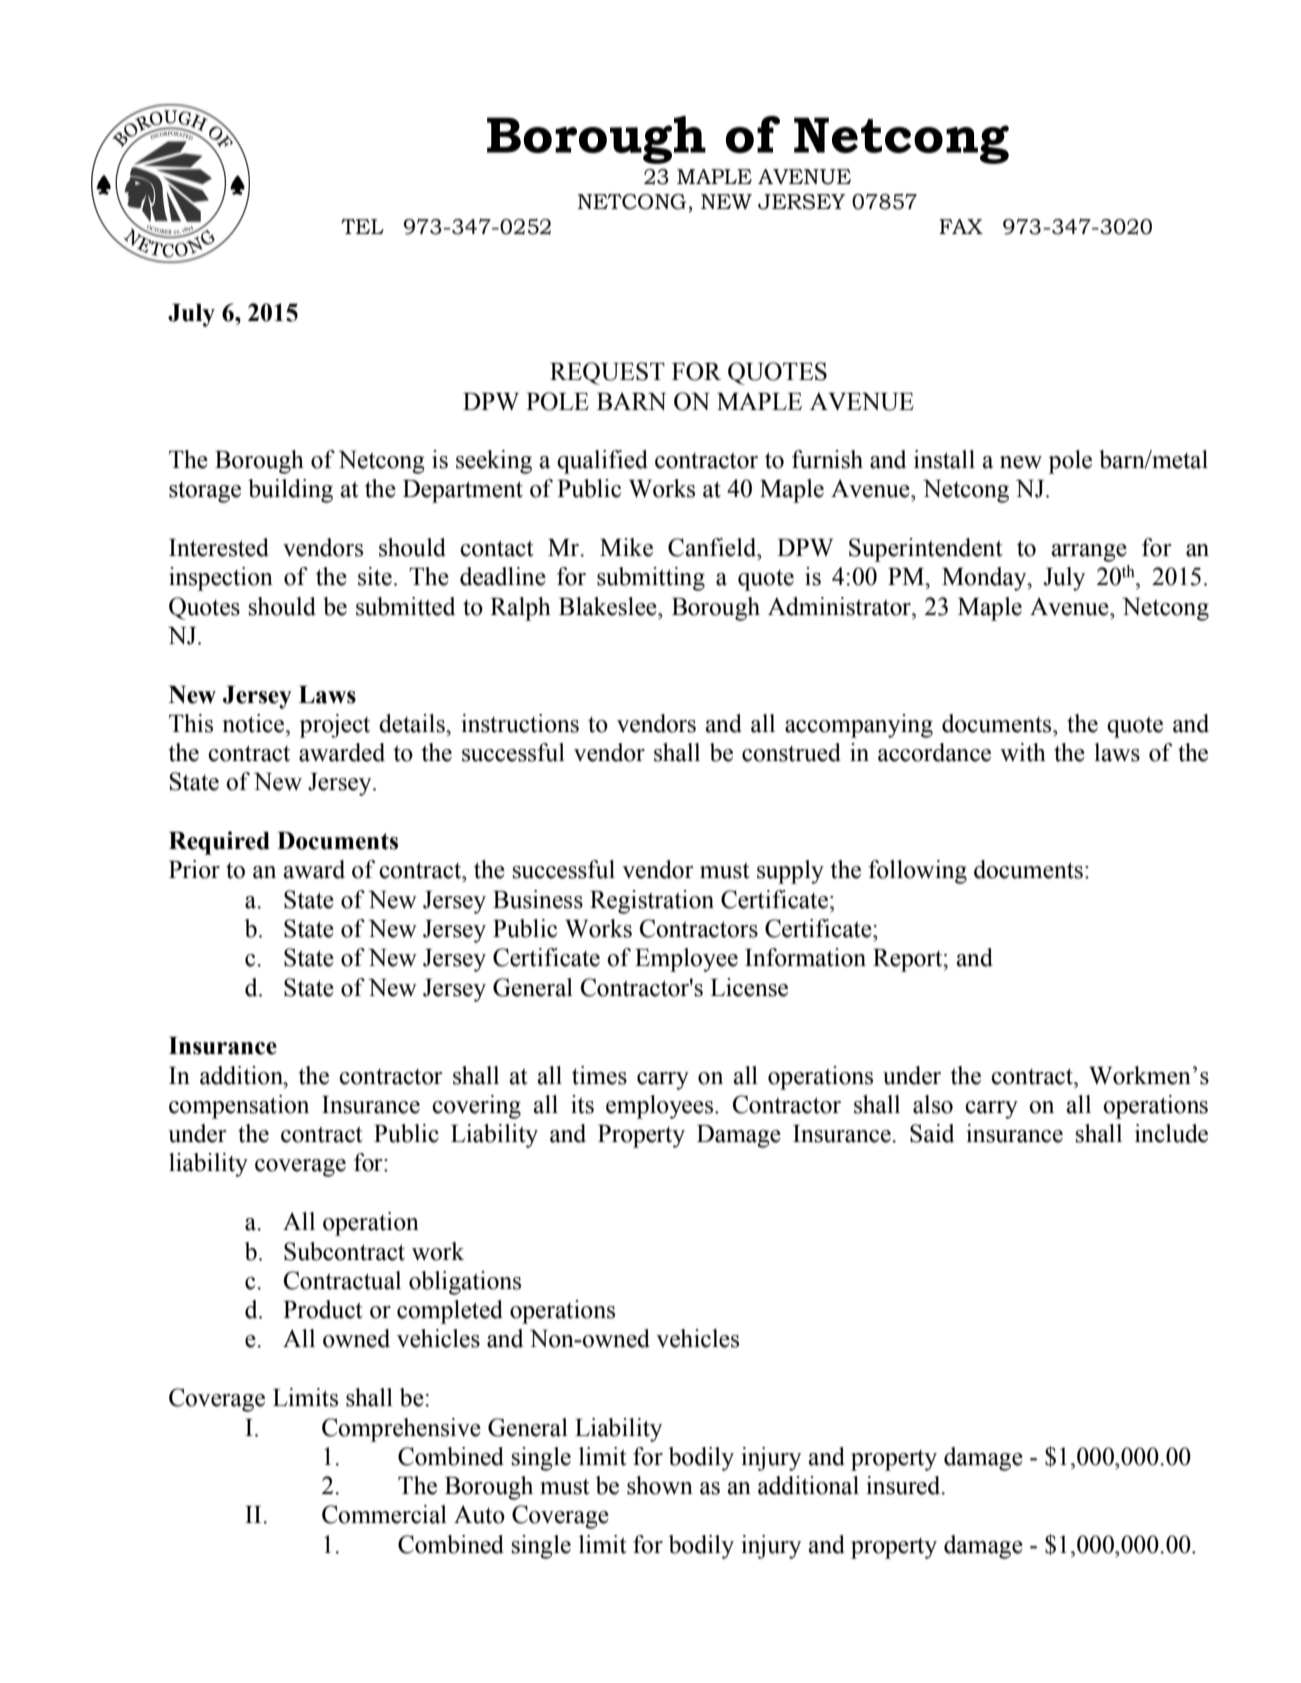 This screenshot has height=1683, width=1301. I want to click on FAX, so click(961, 226).
